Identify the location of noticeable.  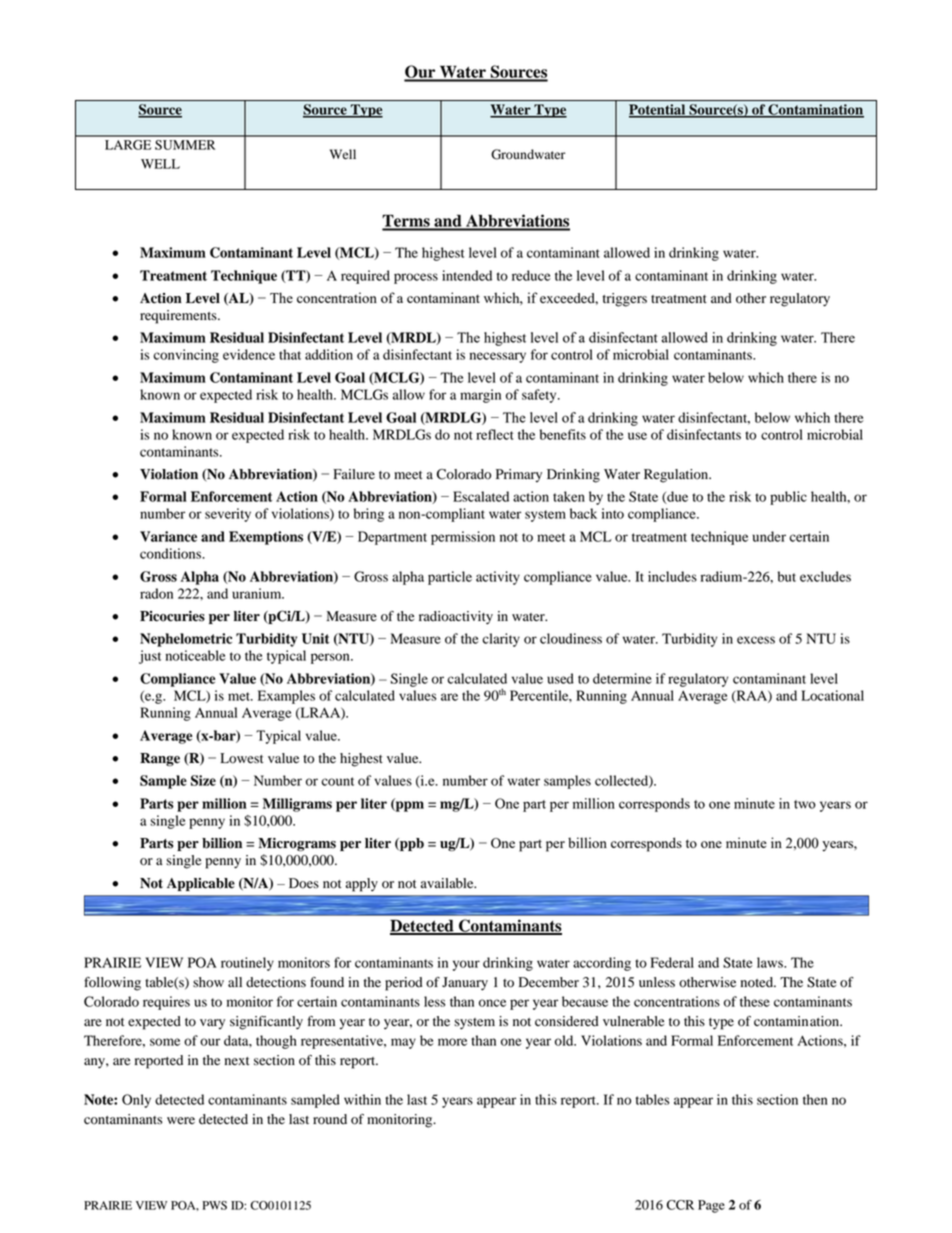
(196, 655).
